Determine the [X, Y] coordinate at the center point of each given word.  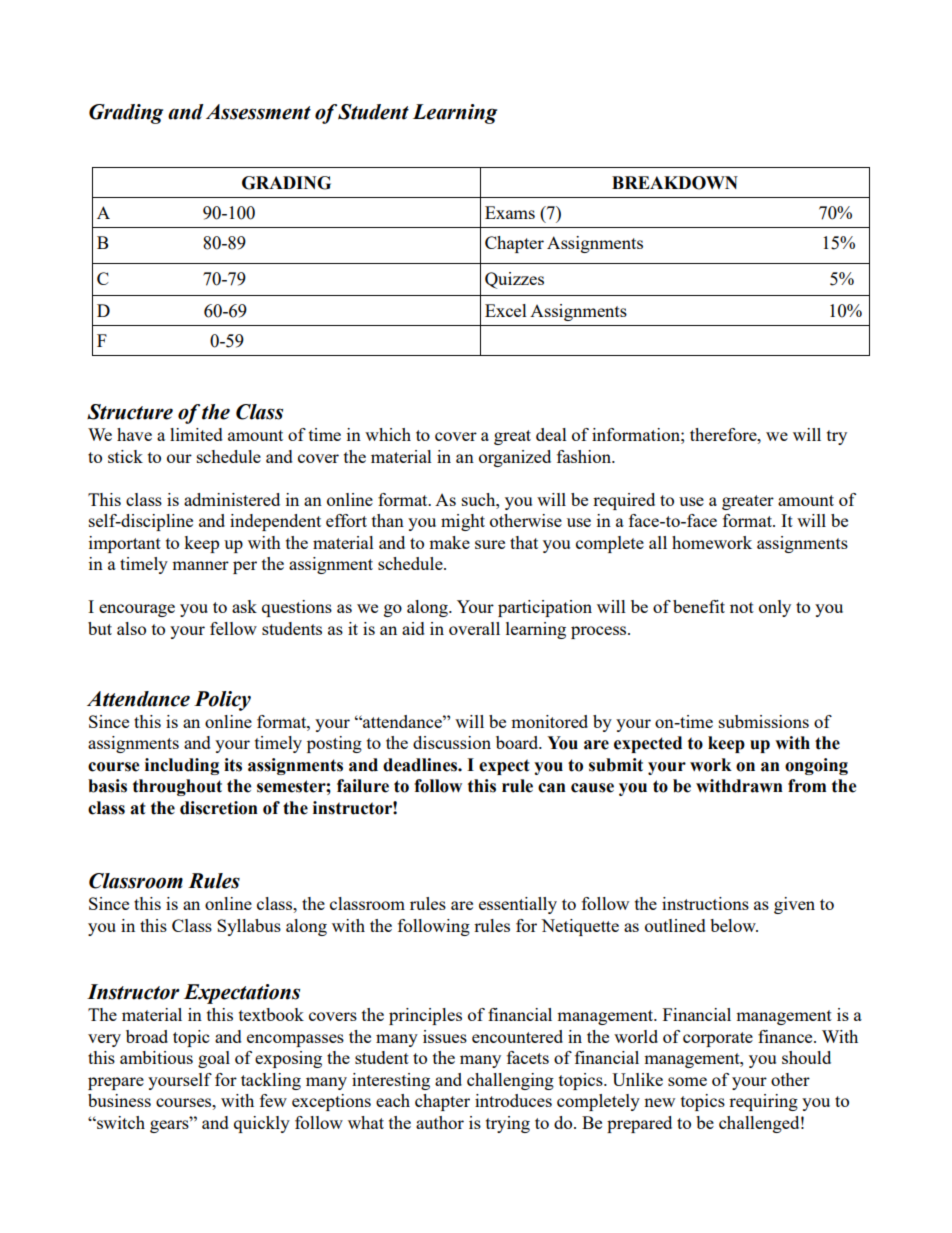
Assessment [258, 112]
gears [170, 1125]
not [742, 607]
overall [474, 628]
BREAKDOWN [675, 183]
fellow [233, 628]
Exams [510, 212]
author [440, 1122]
